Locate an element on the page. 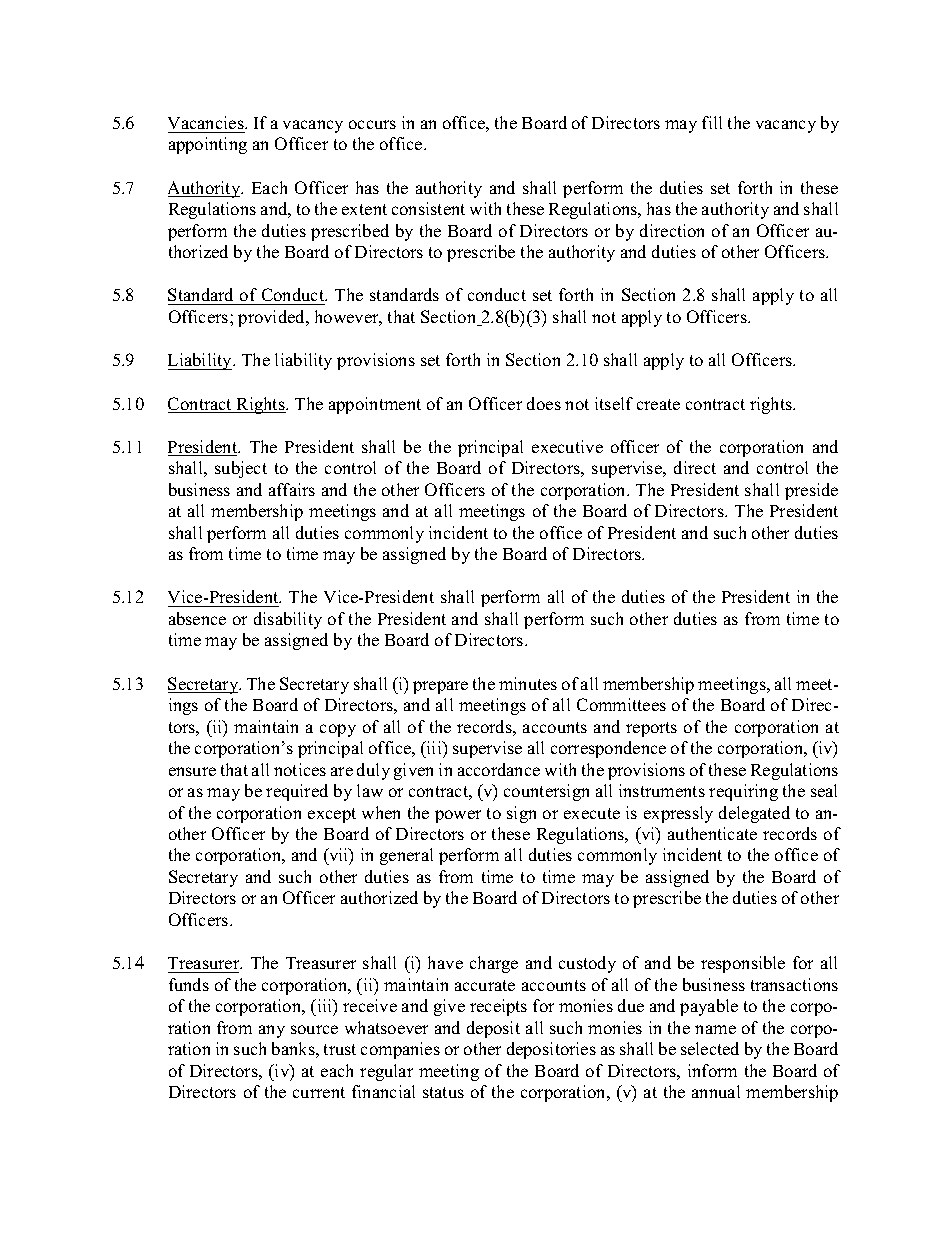 Image resolution: width=952 pixels, height=1233 pixels. delegated is located at coordinates (754, 814).
